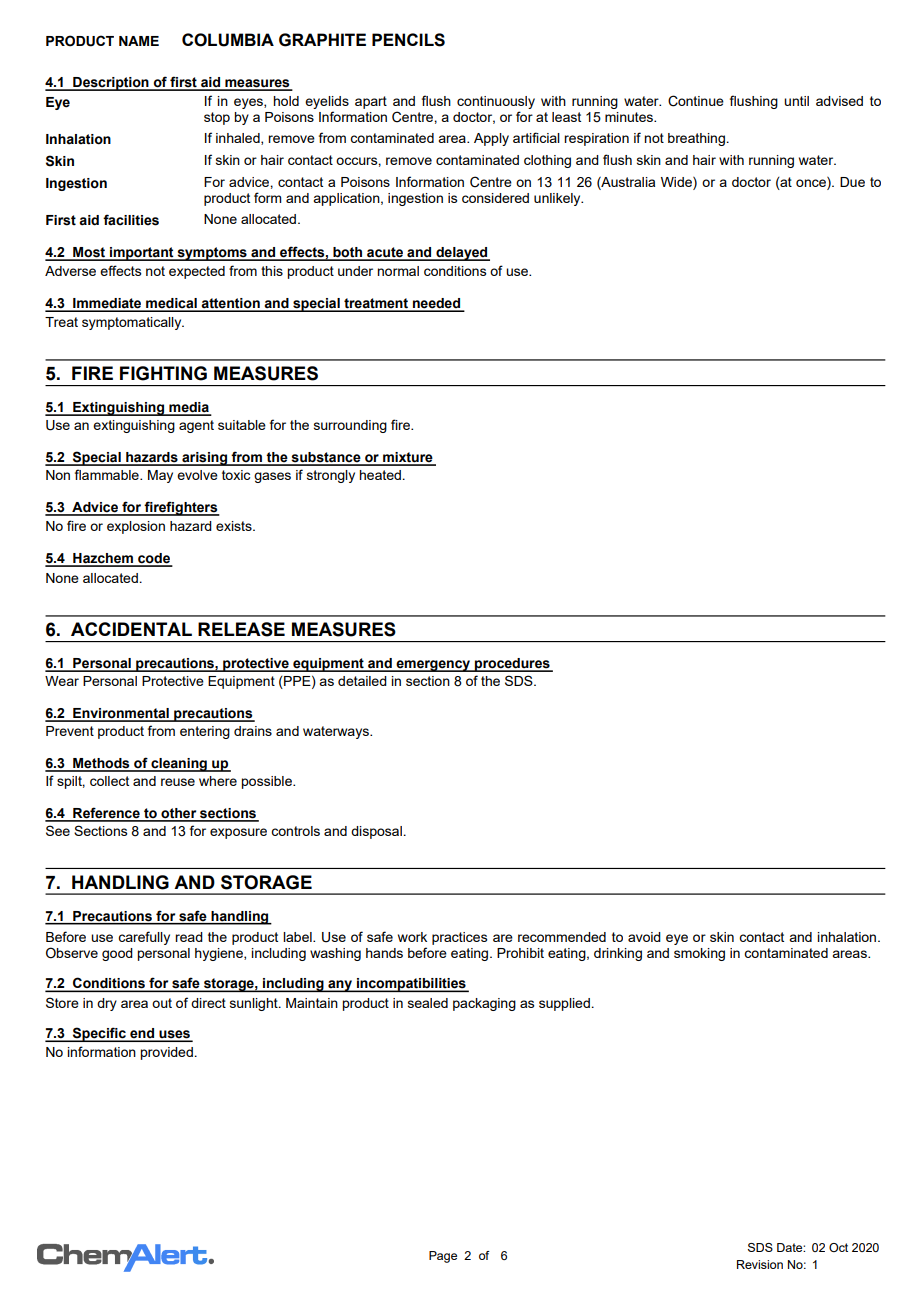  I want to click on provided, so click(166, 1053).
